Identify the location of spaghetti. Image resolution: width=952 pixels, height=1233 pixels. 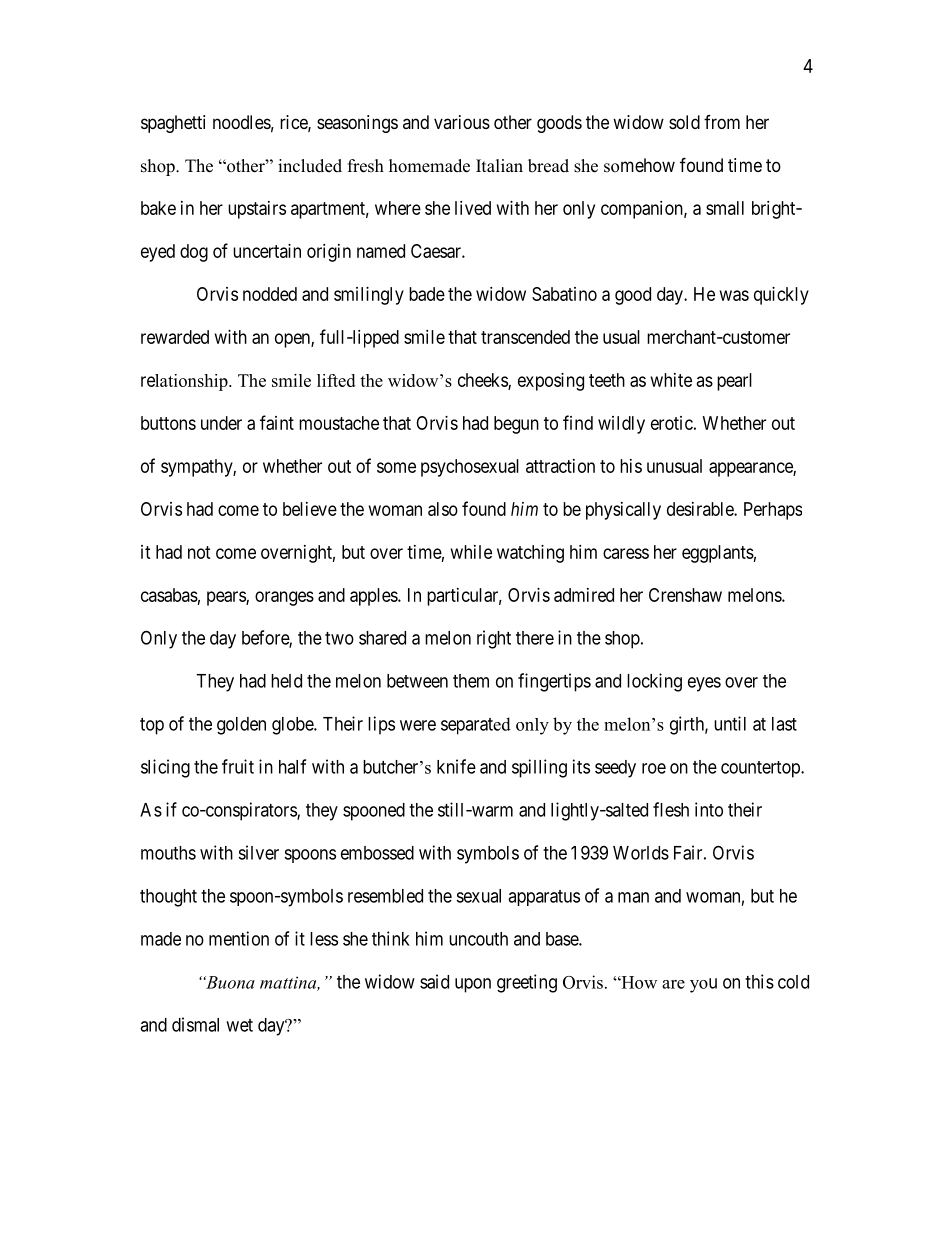
(173, 124).
